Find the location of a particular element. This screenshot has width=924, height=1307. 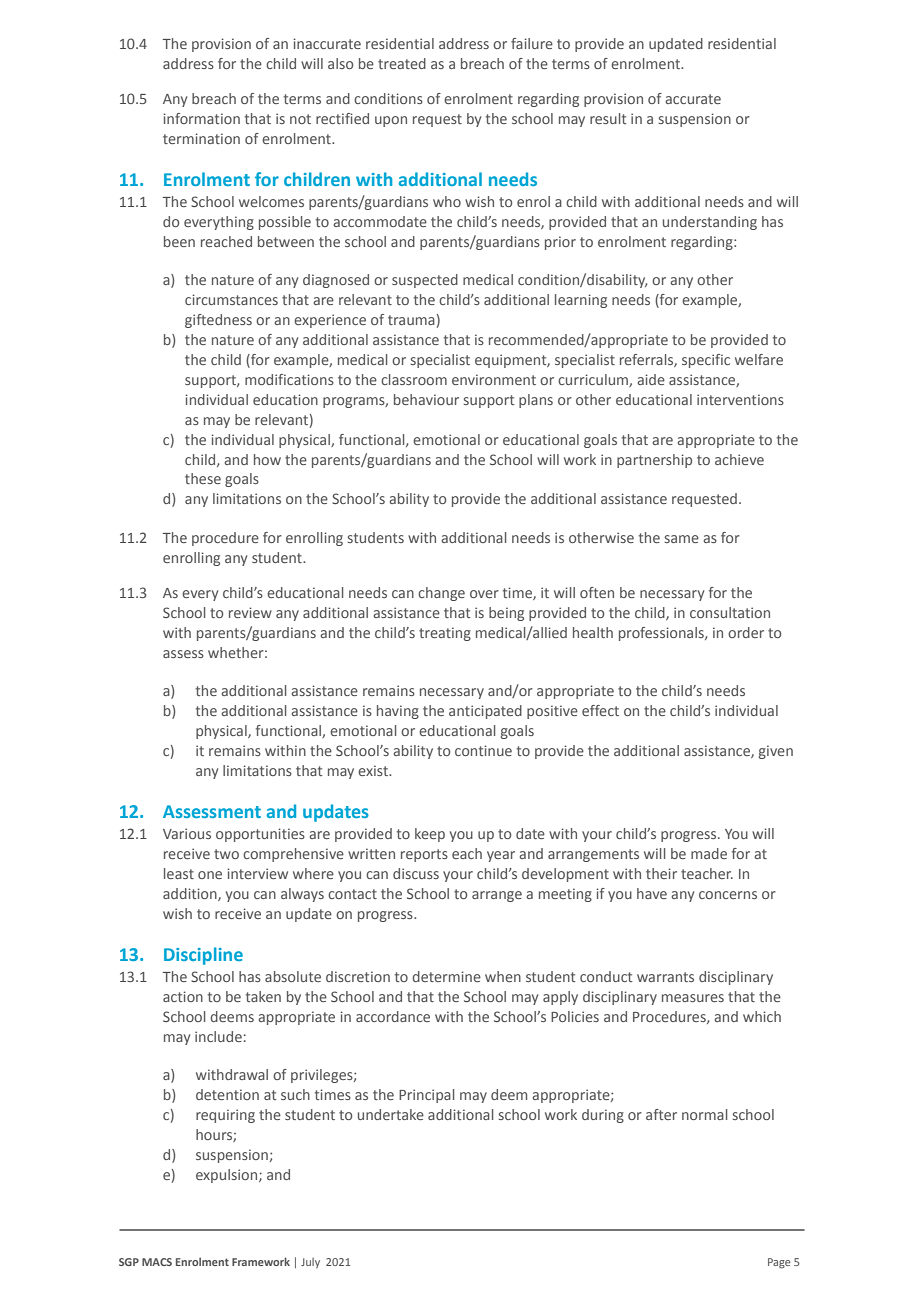

review is located at coordinates (250, 612).
